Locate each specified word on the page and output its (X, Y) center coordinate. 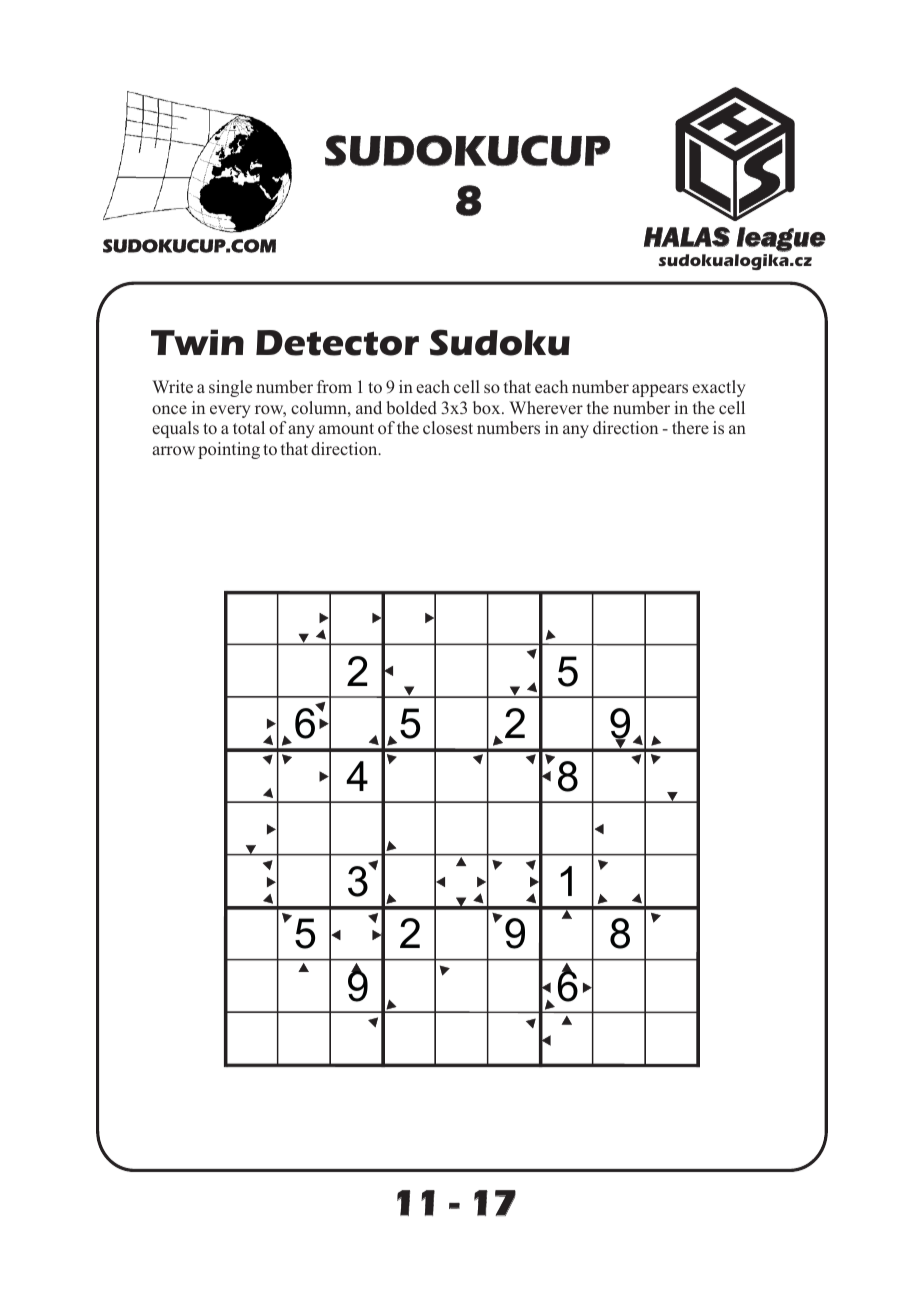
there (690, 427)
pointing (229, 450)
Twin (197, 342)
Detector (337, 343)
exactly (719, 388)
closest (448, 428)
